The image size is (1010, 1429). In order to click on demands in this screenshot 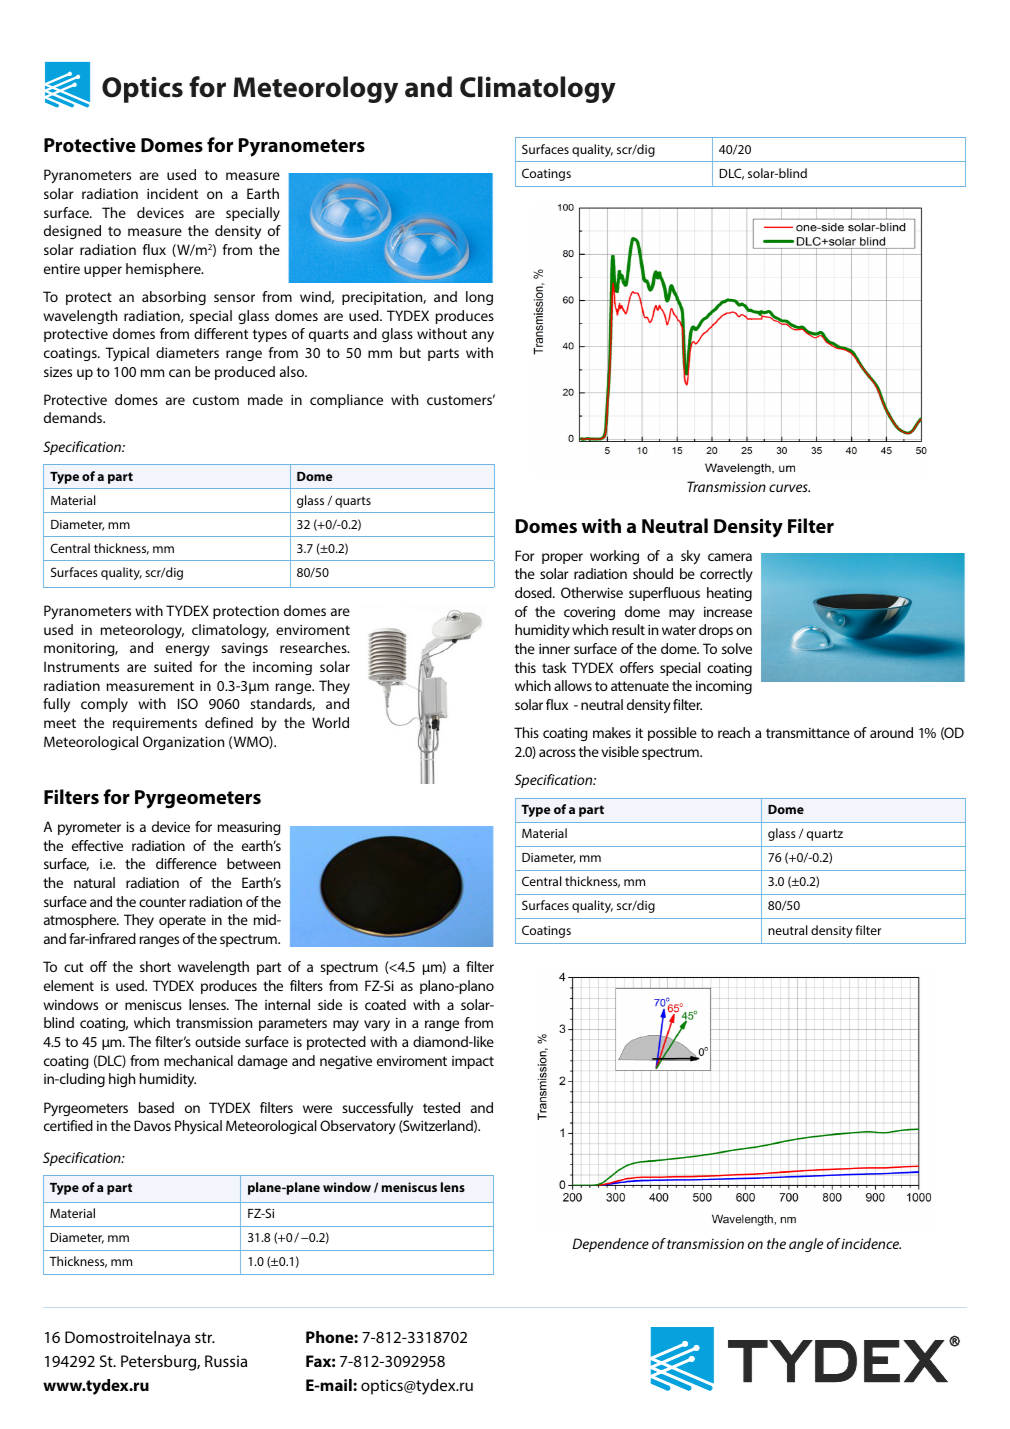, I will do `click(74, 417)`.
